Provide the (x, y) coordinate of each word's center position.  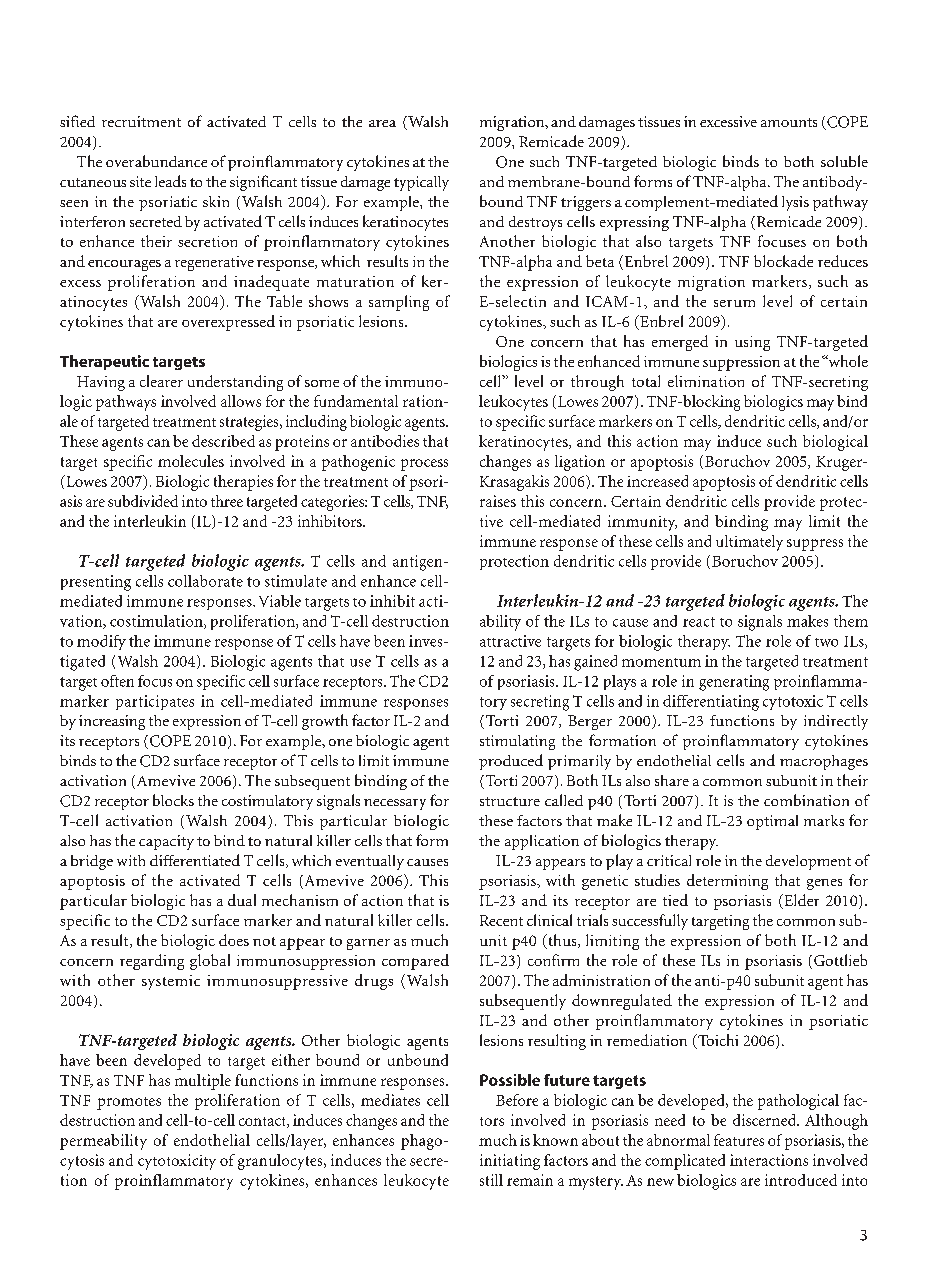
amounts (789, 122)
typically (421, 183)
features (739, 1140)
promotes (129, 1103)
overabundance (156, 161)
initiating (510, 1162)
